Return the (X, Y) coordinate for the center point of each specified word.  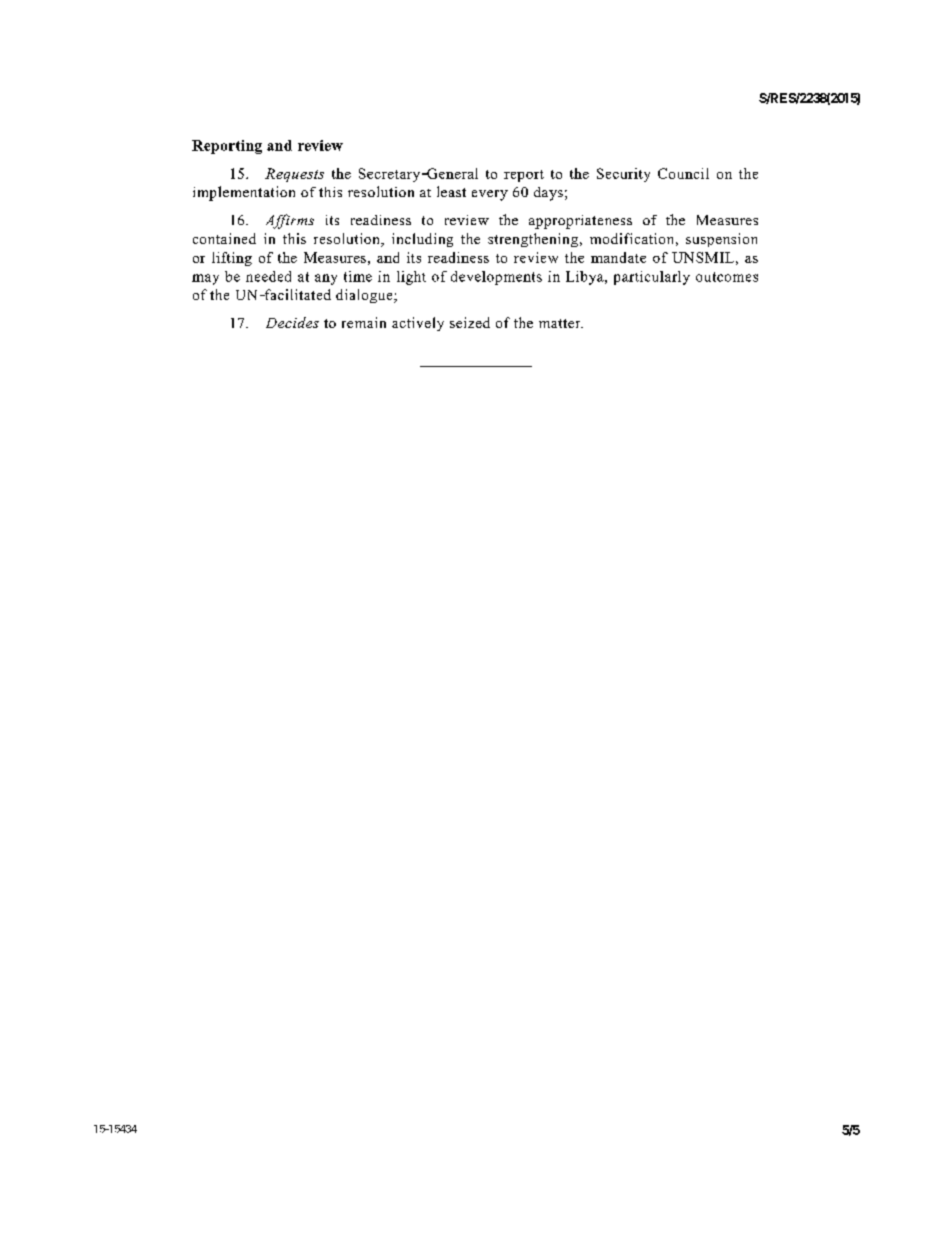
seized (470, 322)
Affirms (290, 221)
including (422, 240)
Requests (294, 175)
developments (496, 278)
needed (268, 276)
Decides (292, 322)
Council (683, 173)
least (451, 191)
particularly (652, 278)
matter (561, 323)
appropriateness (580, 222)
